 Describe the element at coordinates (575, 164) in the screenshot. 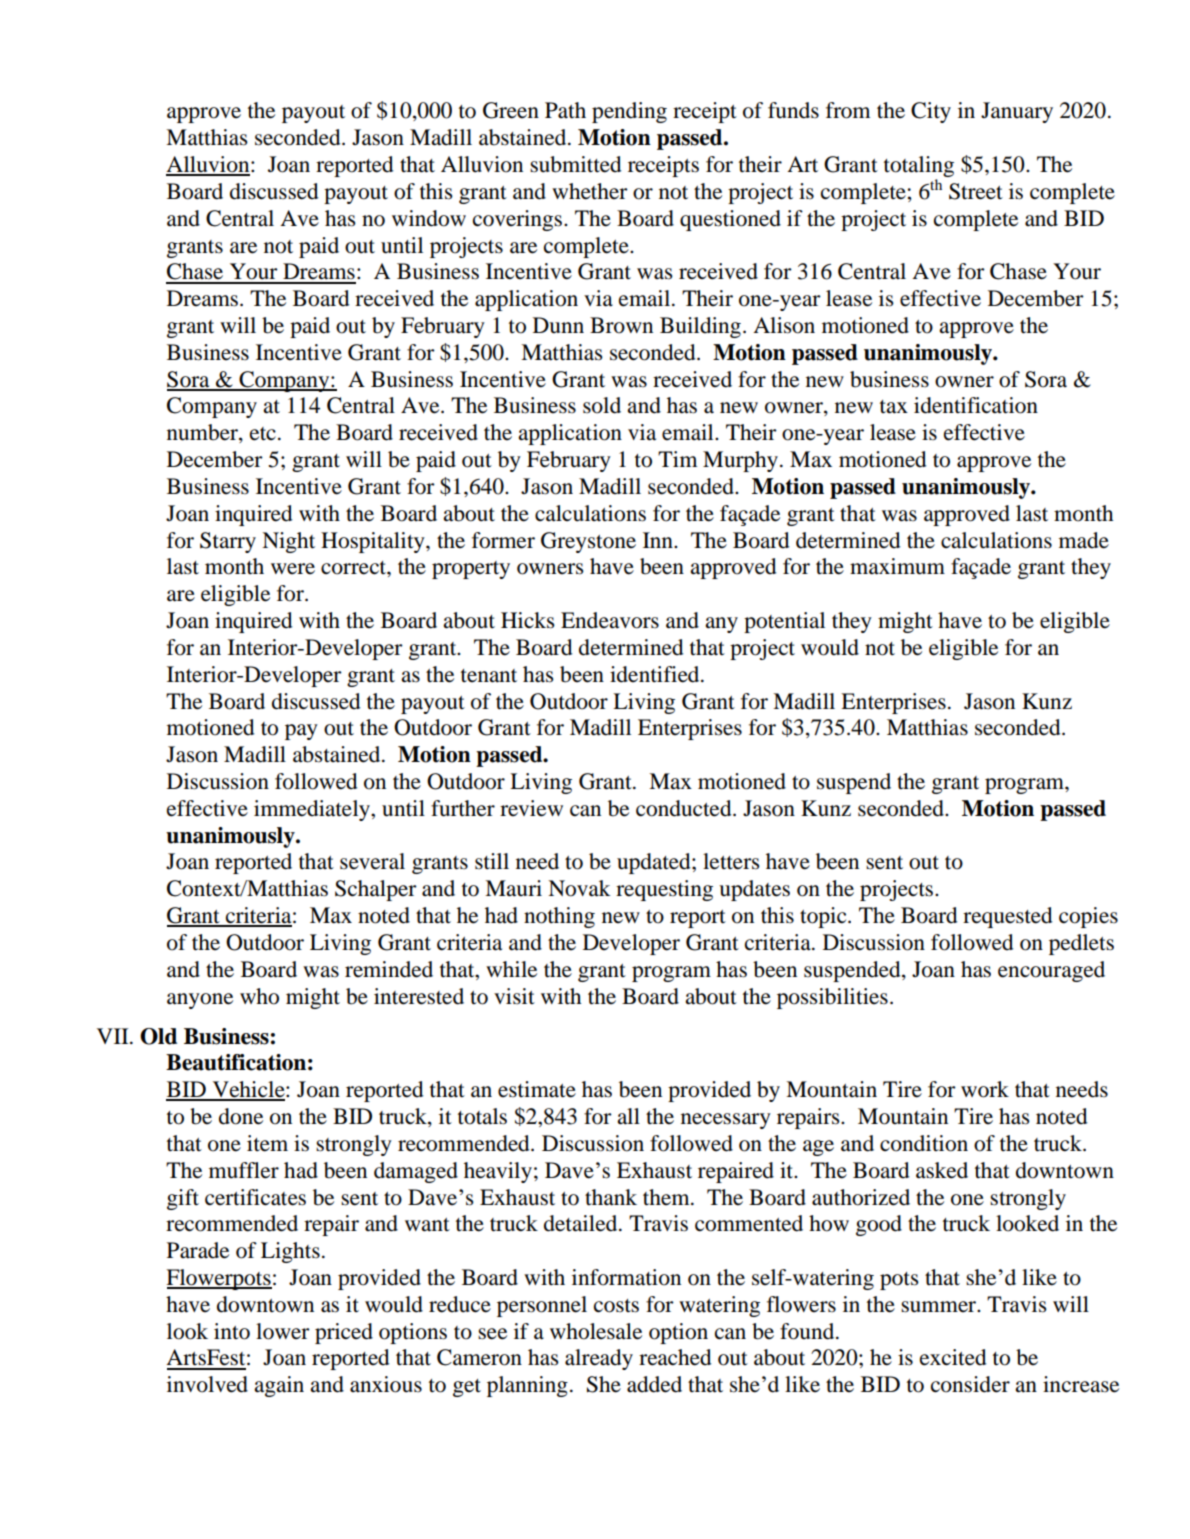

I see `submitted` at that location.
